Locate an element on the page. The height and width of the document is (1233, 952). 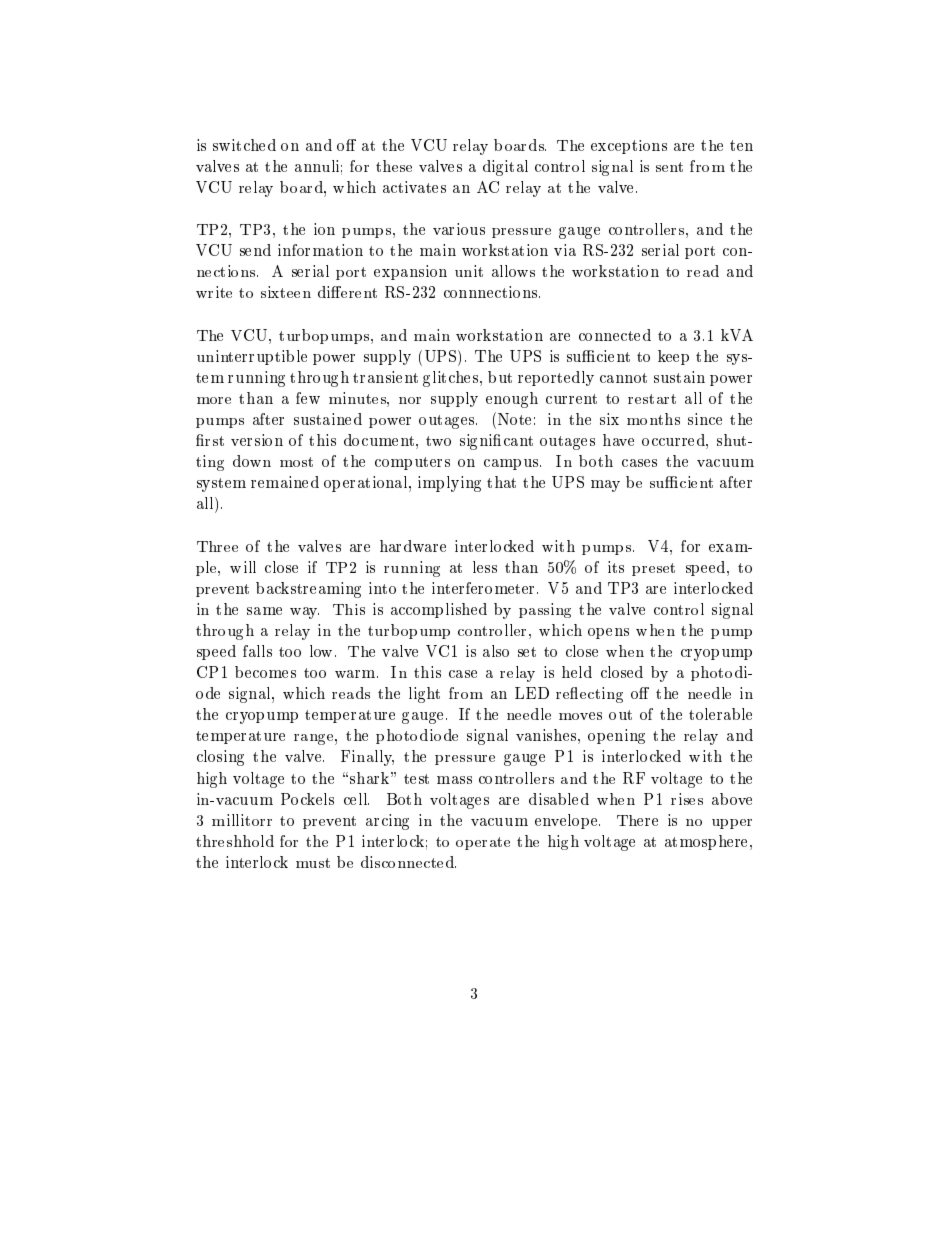
switched is located at coordinates (244, 145).
